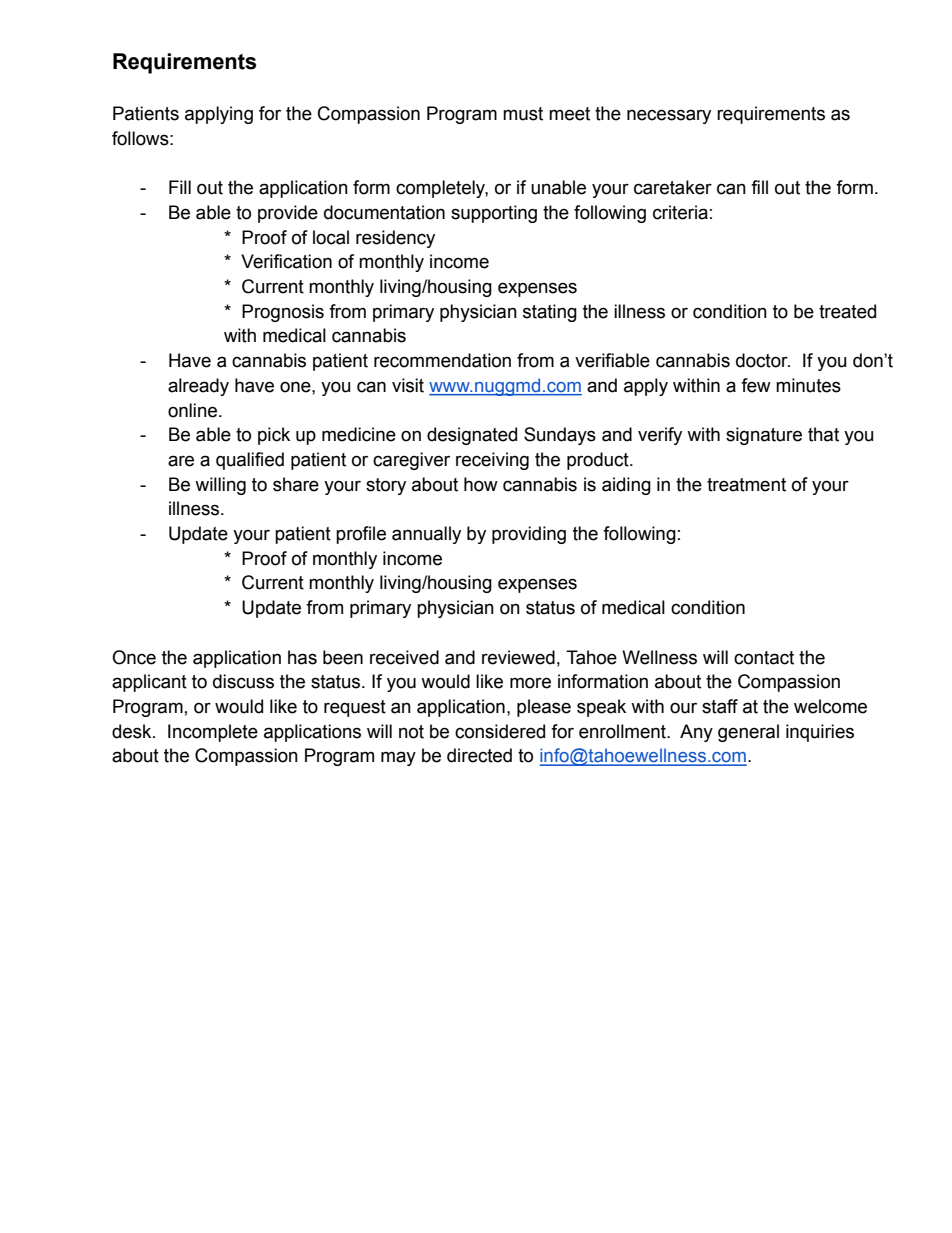  Describe the element at coordinates (442, 360) in the screenshot. I see `recommendation` at that location.
